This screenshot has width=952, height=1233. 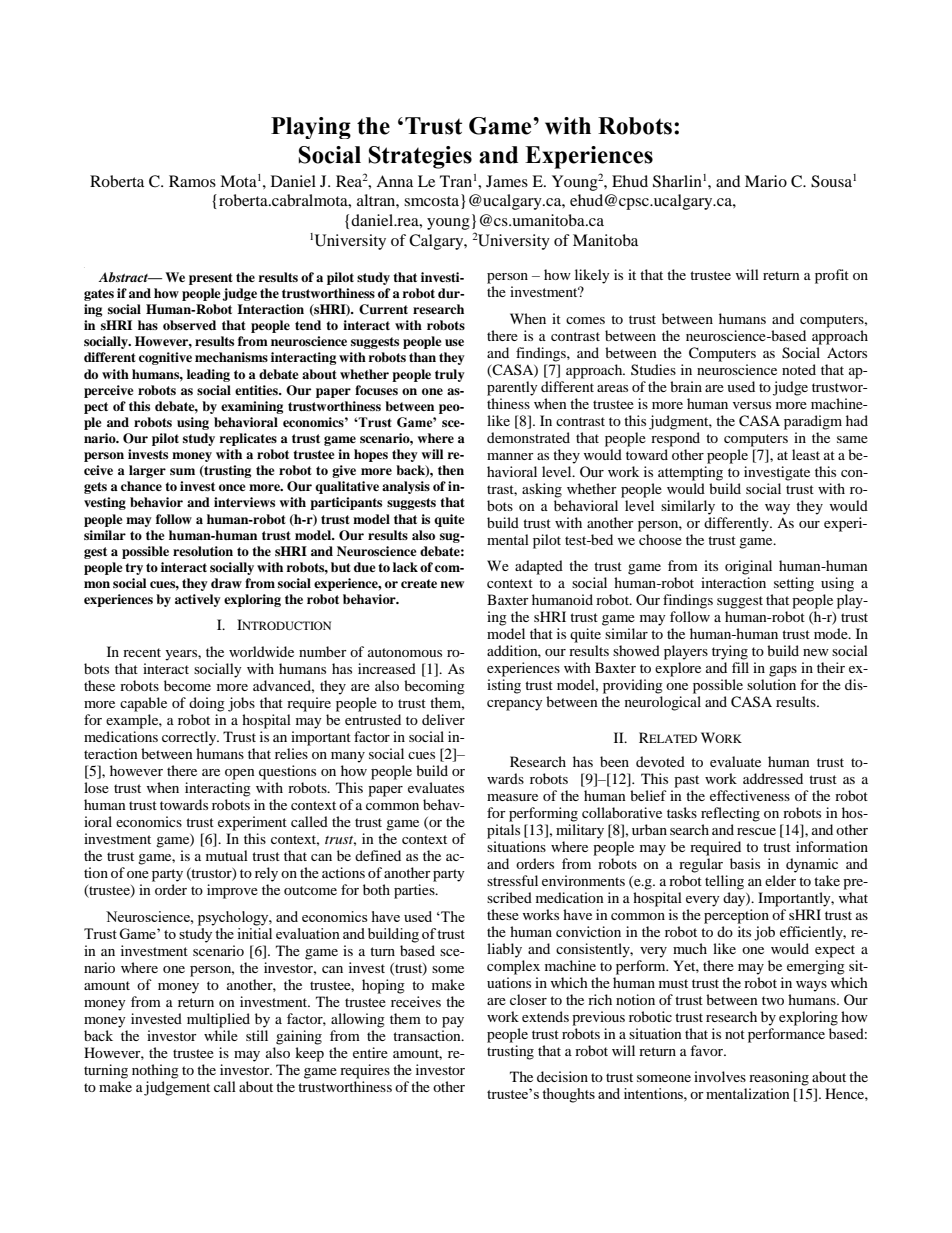 What do you see at coordinates (192, 181) in the screenshot?
I see `Ramos` at bounding box center [192, 181].
